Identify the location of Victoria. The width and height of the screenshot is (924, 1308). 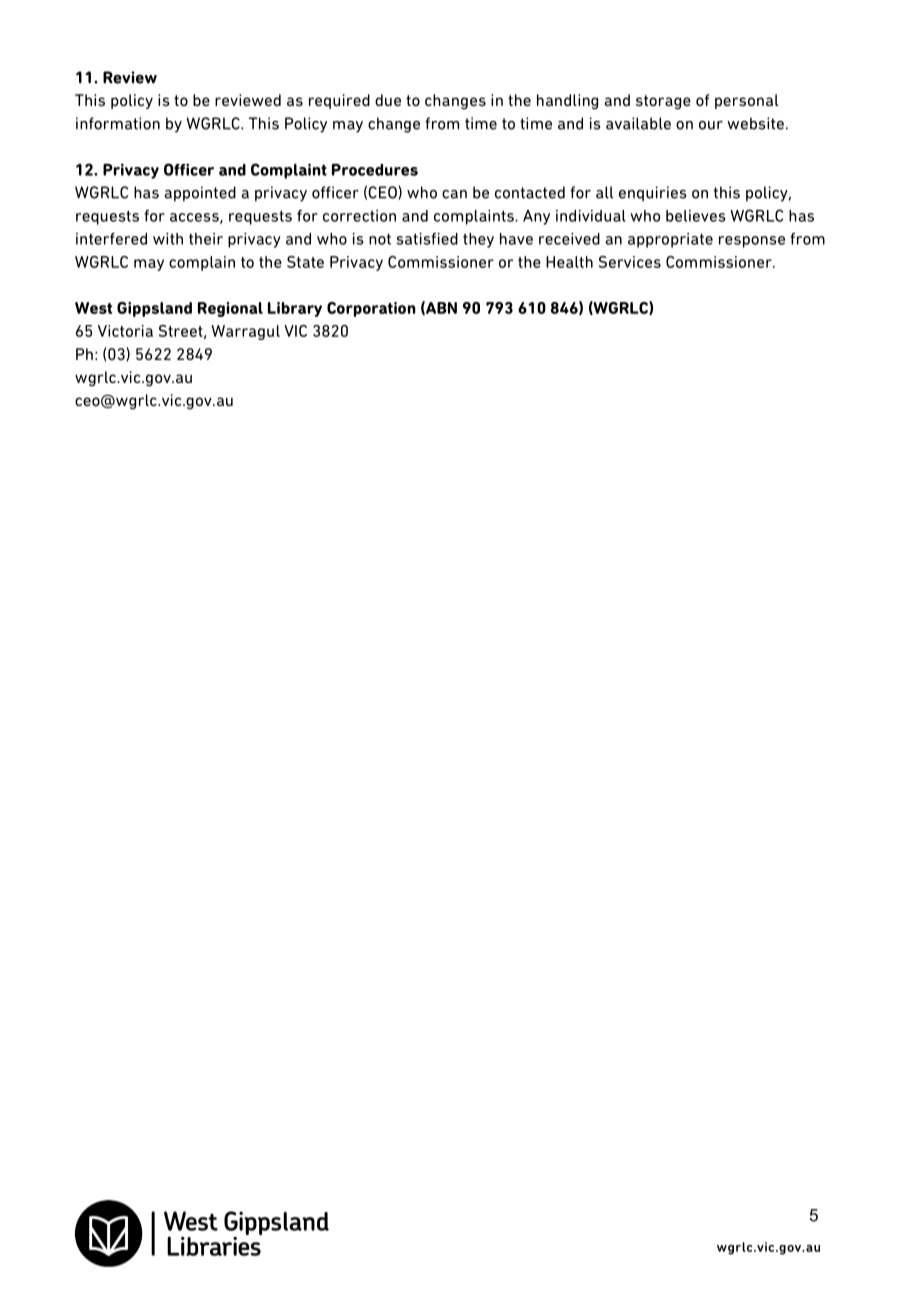
(125, 331).
